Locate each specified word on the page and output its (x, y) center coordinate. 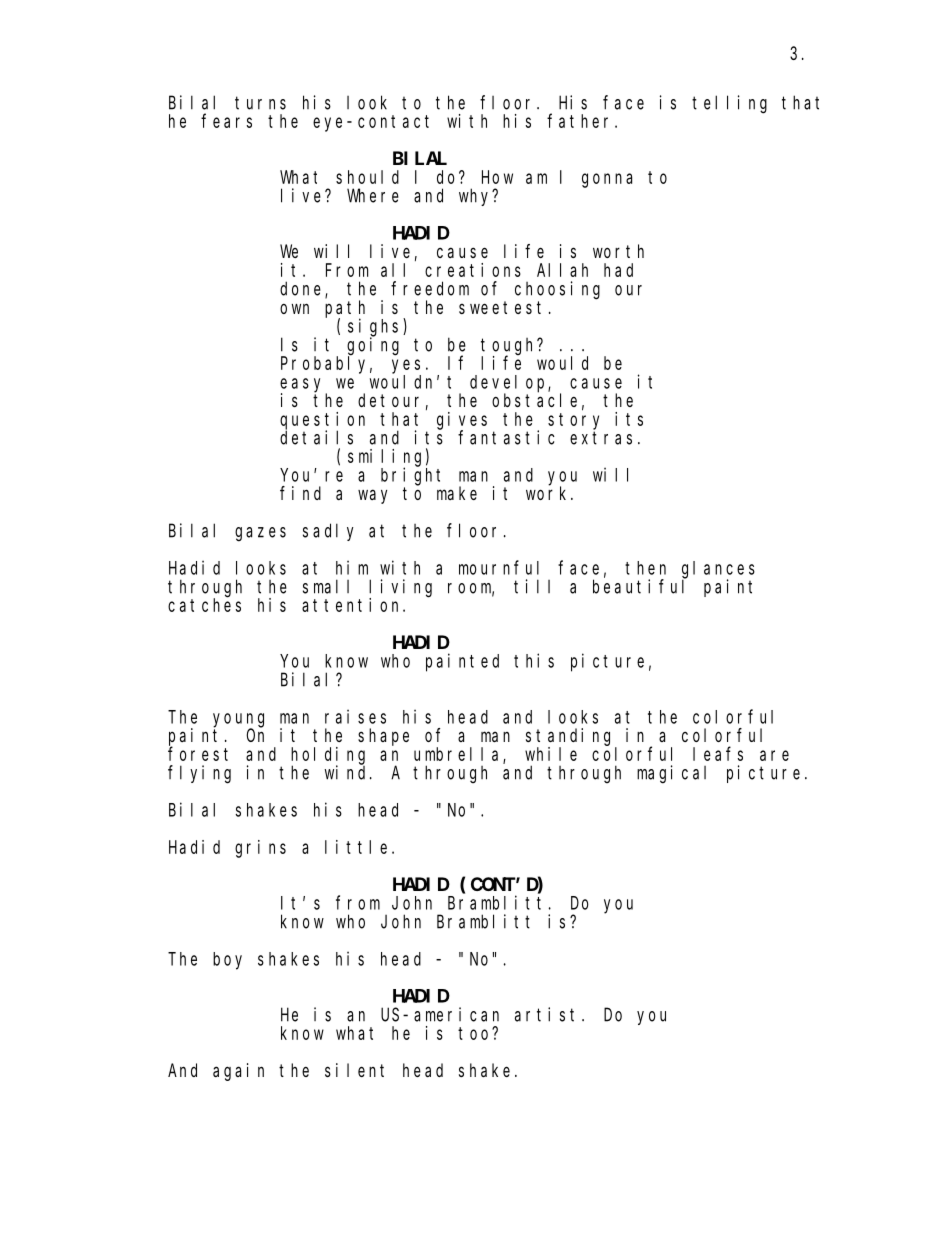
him (352, 567)
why (476, 197)
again (238, 1072)
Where (373, 195)
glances (718, 570)
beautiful (639, 586)
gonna (607, 180)
